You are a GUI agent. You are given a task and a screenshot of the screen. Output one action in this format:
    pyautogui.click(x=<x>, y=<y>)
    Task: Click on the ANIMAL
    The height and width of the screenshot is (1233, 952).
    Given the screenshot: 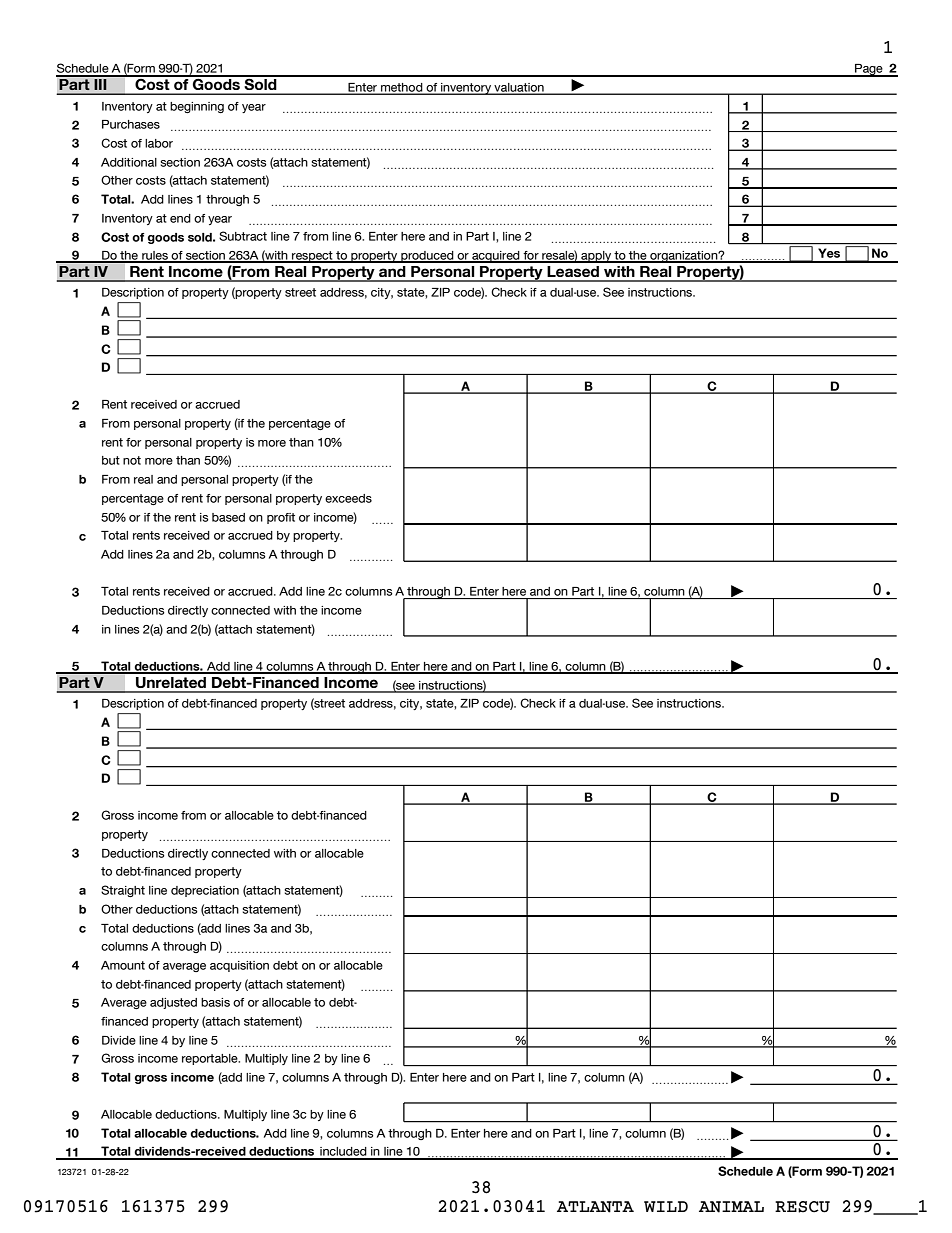 What is the action you would take?
    pyautogui.click(x=731, y=1207)
